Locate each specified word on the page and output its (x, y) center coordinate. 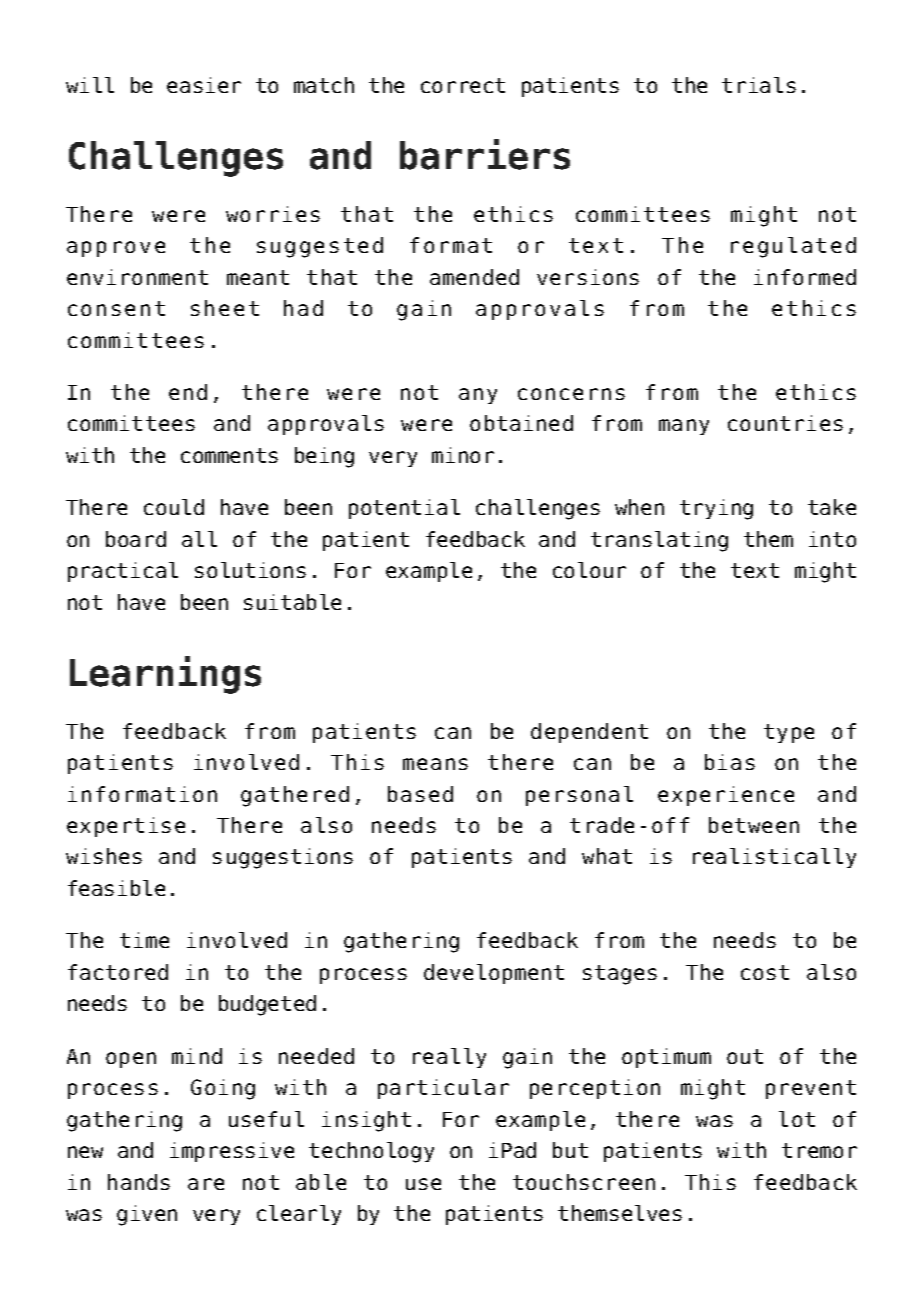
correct (463, 85)
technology (371, 1152)
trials (759, 85)
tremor (819, 1150)
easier (204, 85)
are (206, 1184)
